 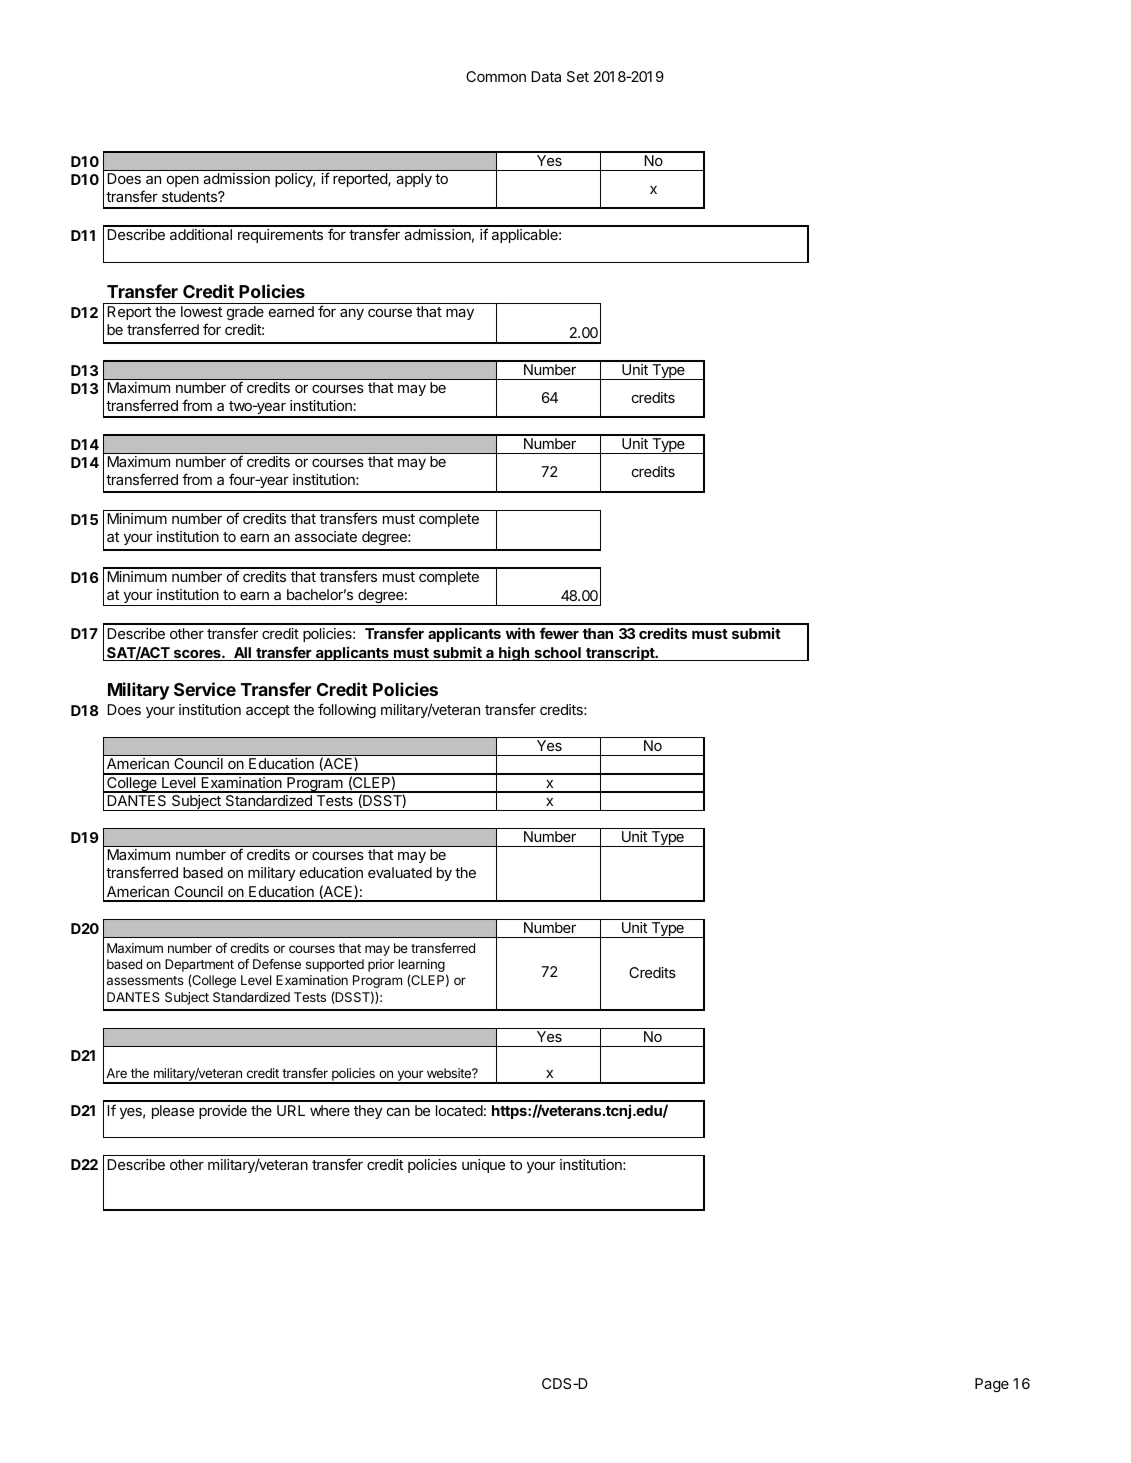 What do you see at coordinates (578, 76) in the image?
I see `Set` at bounding box center [578, 76].
